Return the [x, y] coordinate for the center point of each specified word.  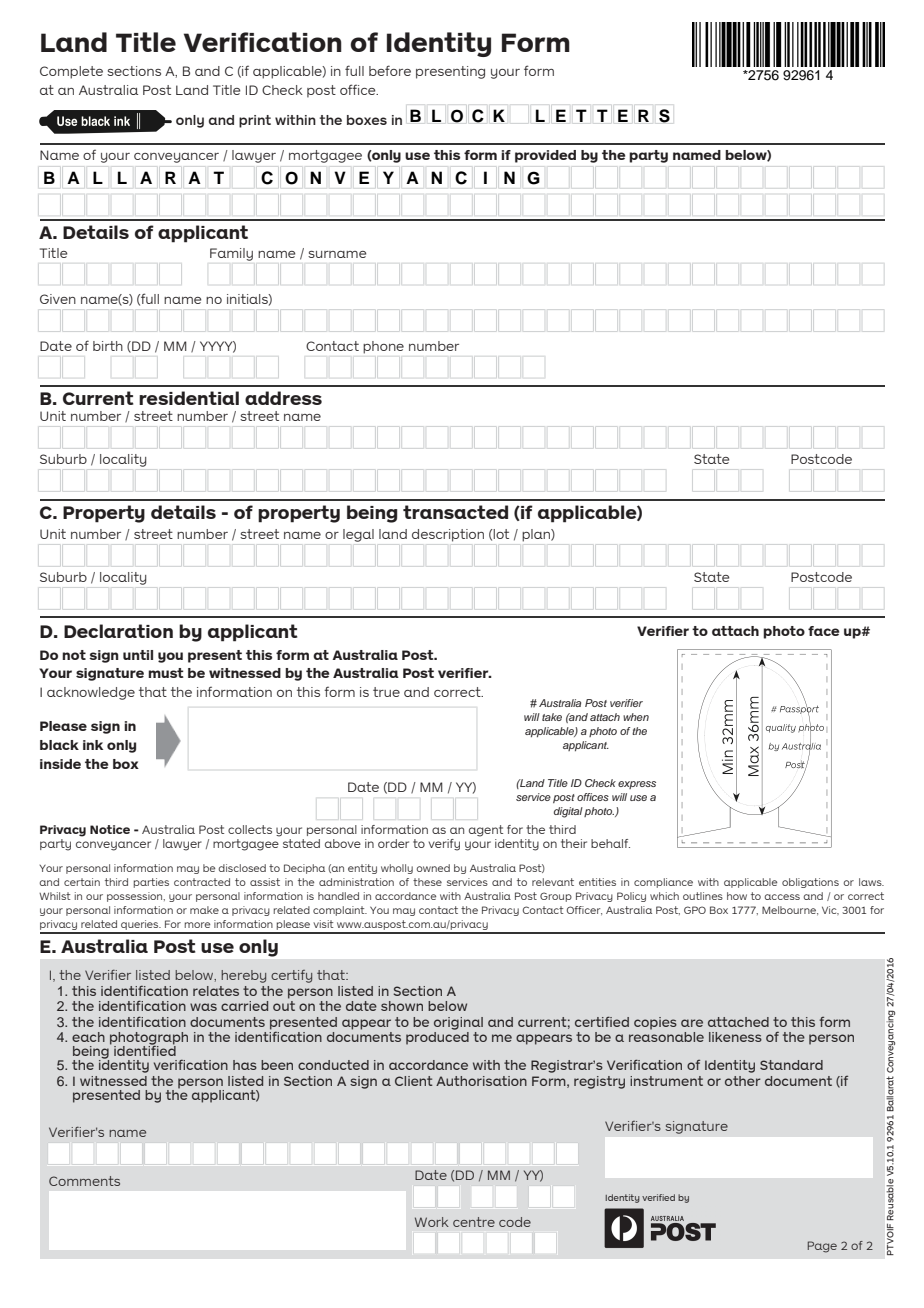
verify [444, 845]
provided [545, 156]
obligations [810, 883]
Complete [71, 72]
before [390, 70]
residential [189, 398]
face [823, 631]
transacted [455, 512]
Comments [84, 1181]
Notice [110, 829]
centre [474, 1222]
